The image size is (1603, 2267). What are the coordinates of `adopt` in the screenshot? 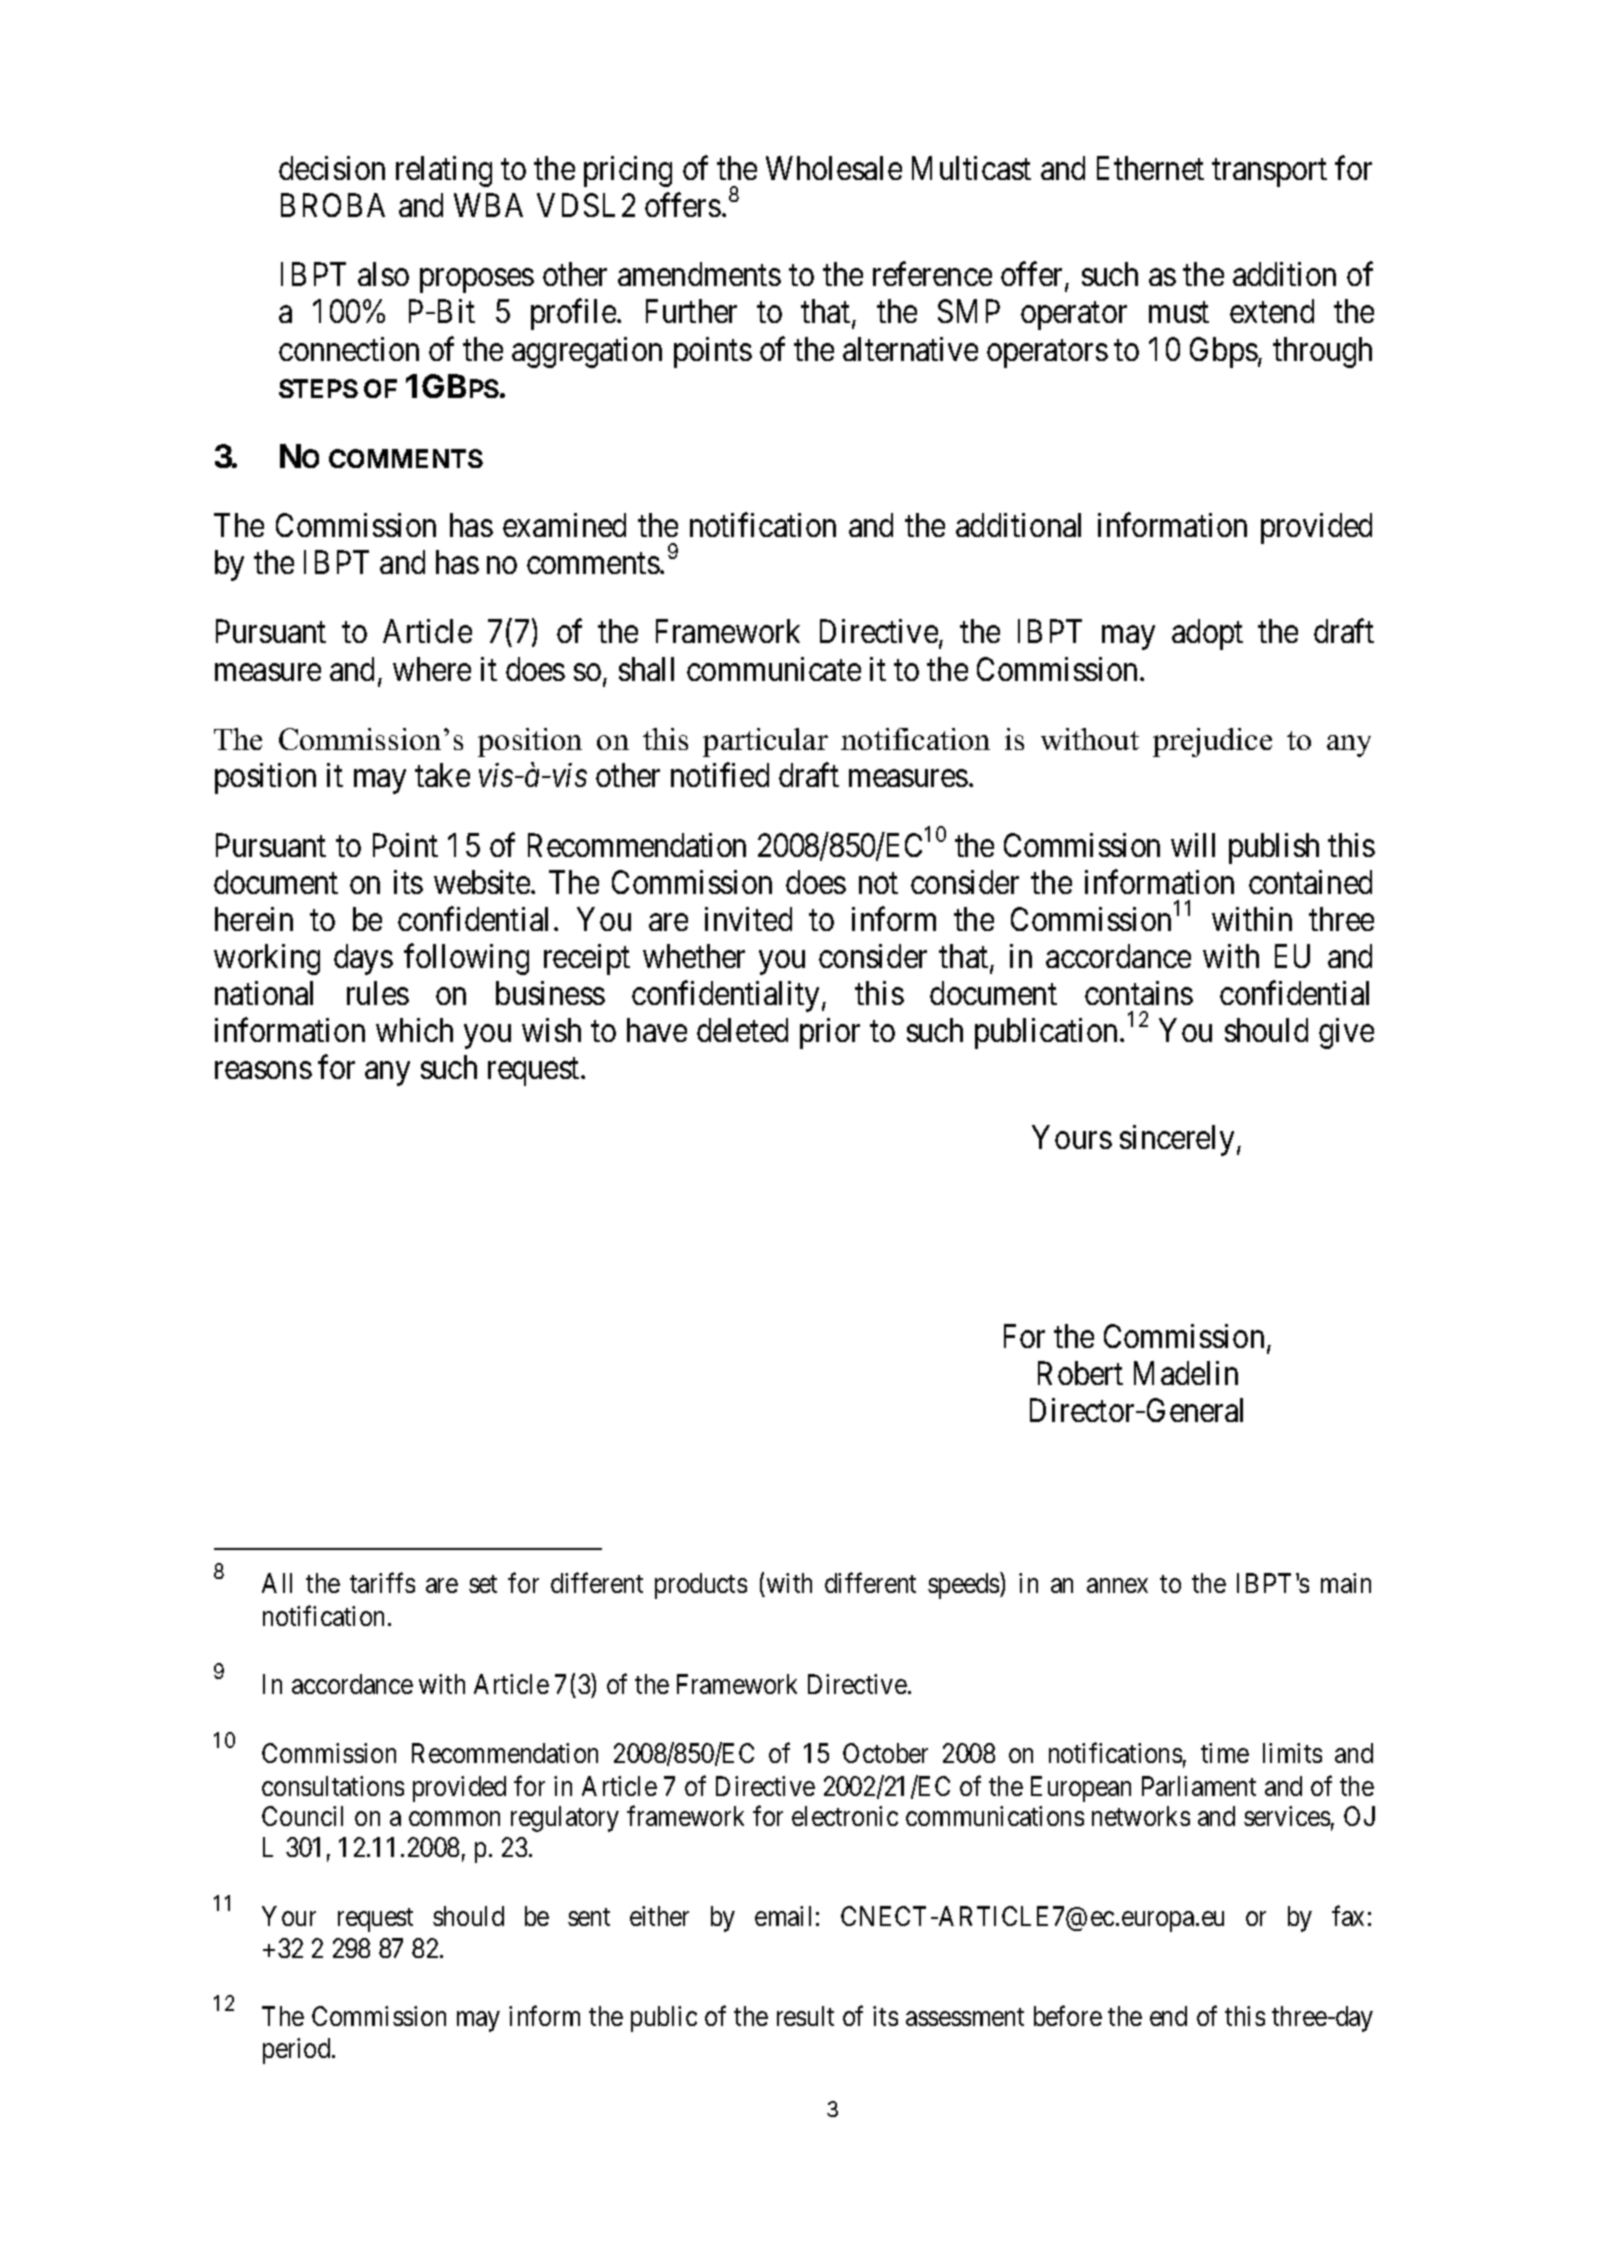 It's located at (1207, 634).
